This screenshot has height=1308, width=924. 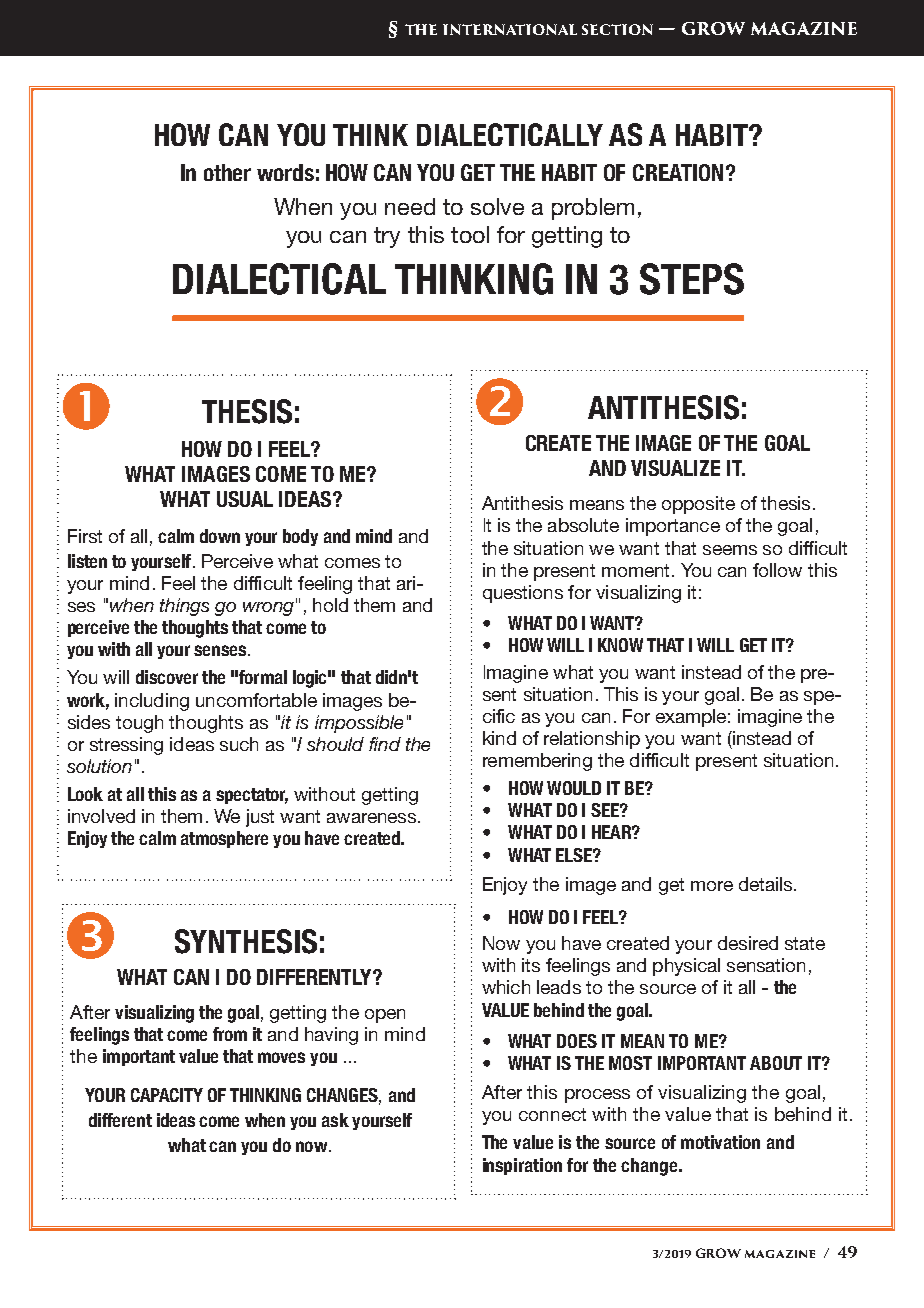 I want to click on inspiration, so click(x=522, y=1166).
